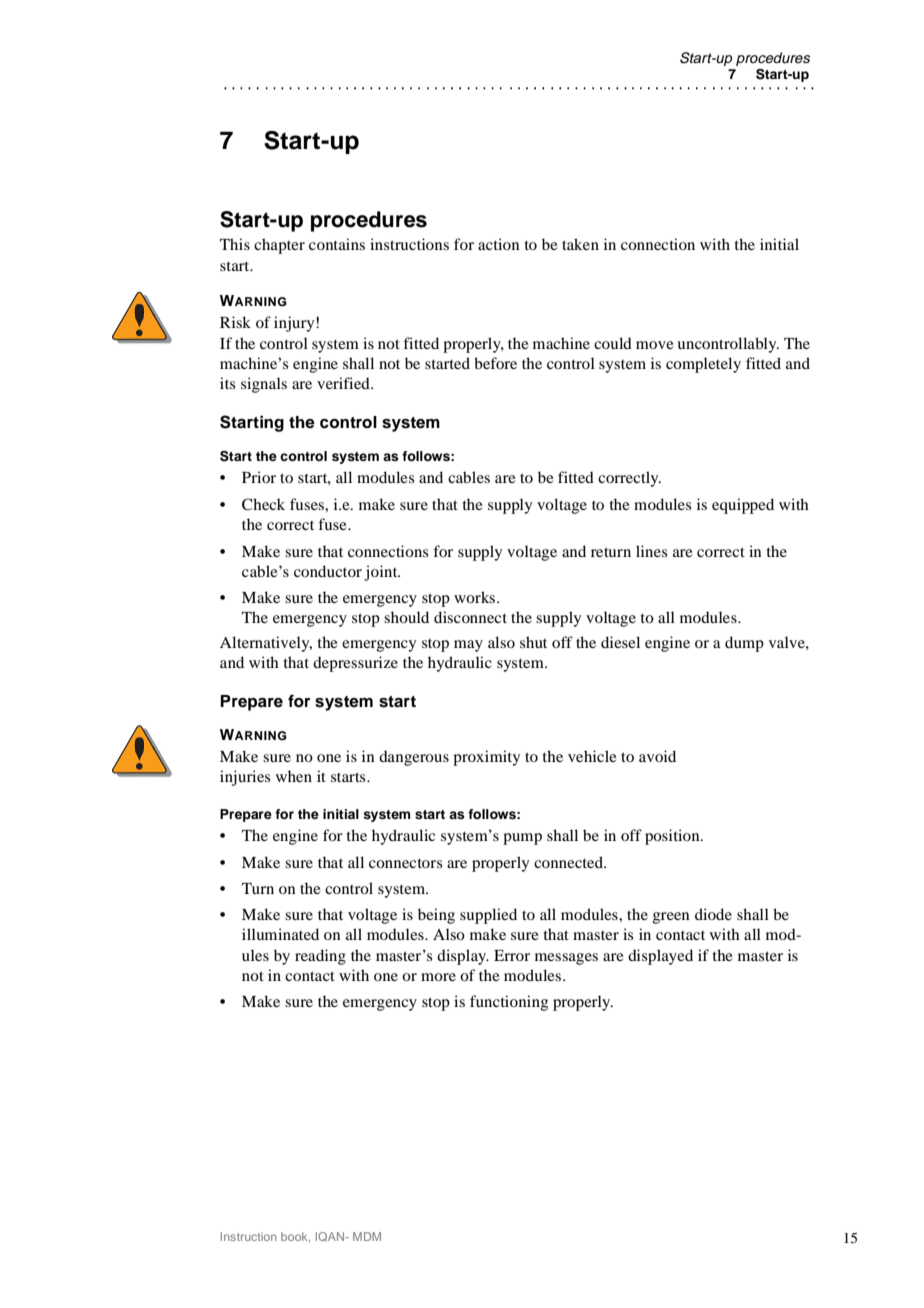  I want to click on when, so click(294, 776).
